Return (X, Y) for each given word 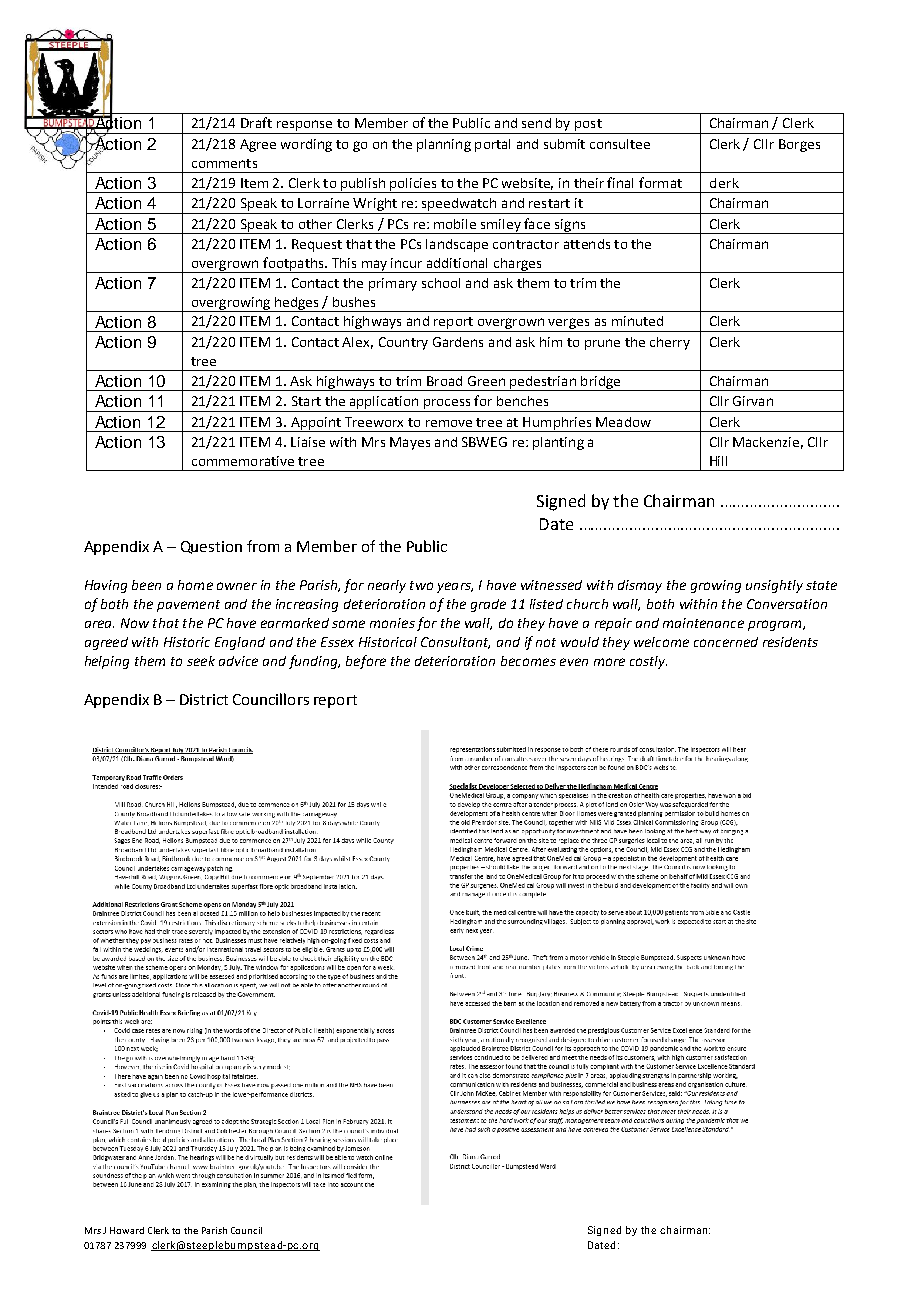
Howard (127, 1230)
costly (648, 662)
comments (224, 163)
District (204, 699)
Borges (799, 145)
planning (444, 145)
